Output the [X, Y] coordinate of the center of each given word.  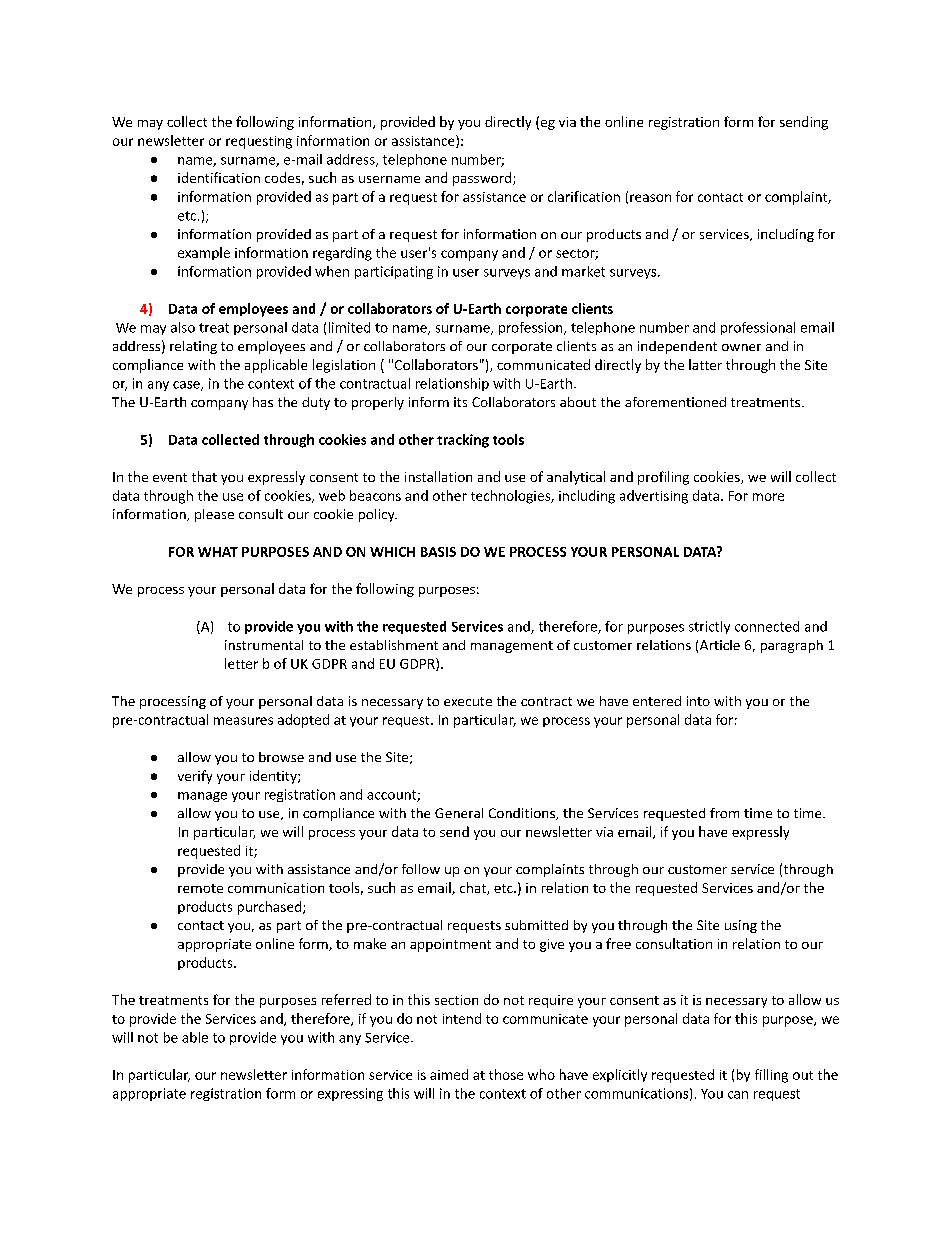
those [506, 1074]
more [768, 497]
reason [650, 198]
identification [219, 177]
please [214, 515]
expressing [350, 1094]
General [459, 813]
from [724, 813]
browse [281, 757]
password [482, 179]
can [738, 1095]
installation [438, 476]
